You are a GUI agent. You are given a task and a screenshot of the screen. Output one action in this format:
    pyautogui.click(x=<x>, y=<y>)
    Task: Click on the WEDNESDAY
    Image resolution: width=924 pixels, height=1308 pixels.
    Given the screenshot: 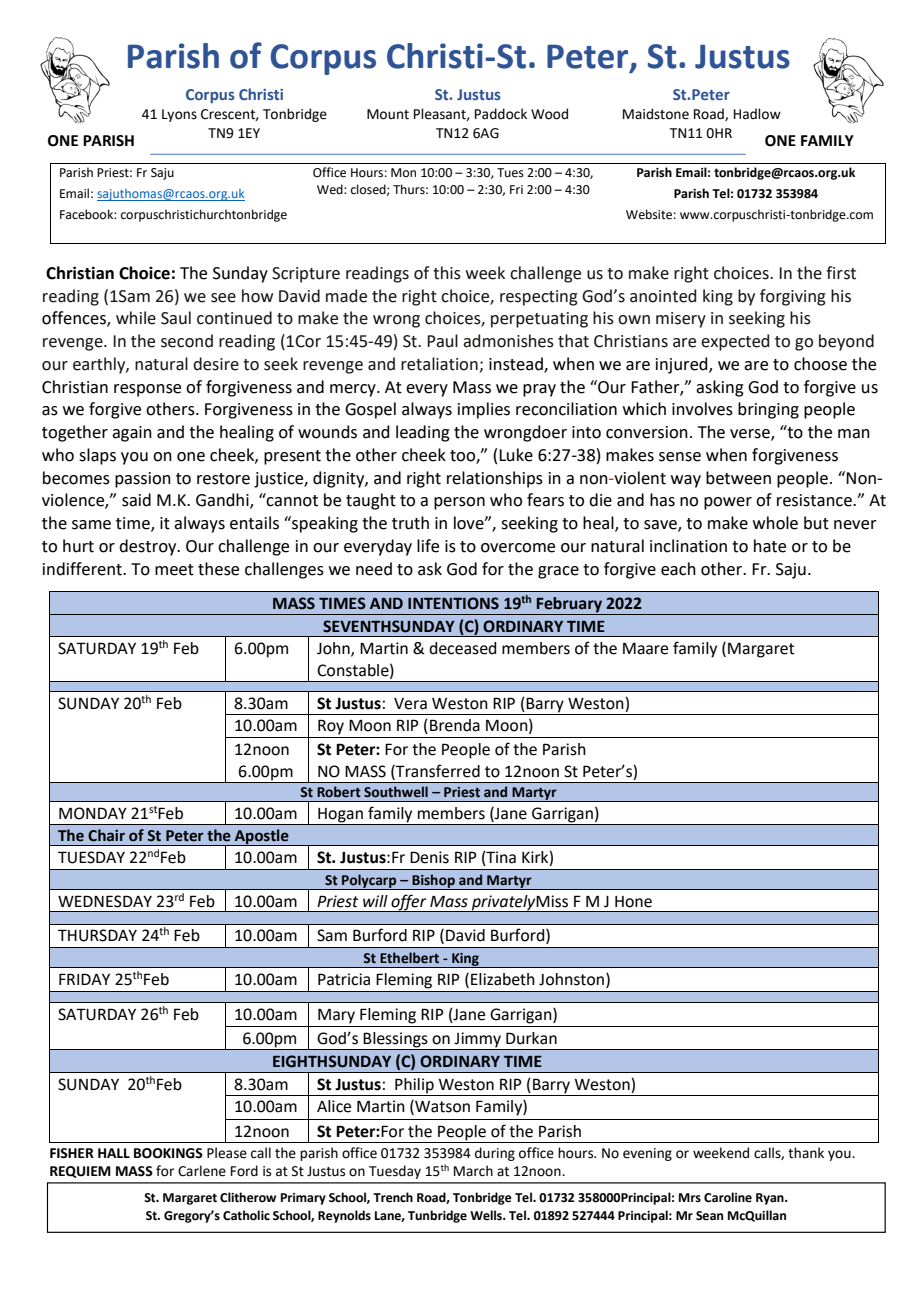 What is the action you would take?
    pyautogui.click(x=105, y=901)
